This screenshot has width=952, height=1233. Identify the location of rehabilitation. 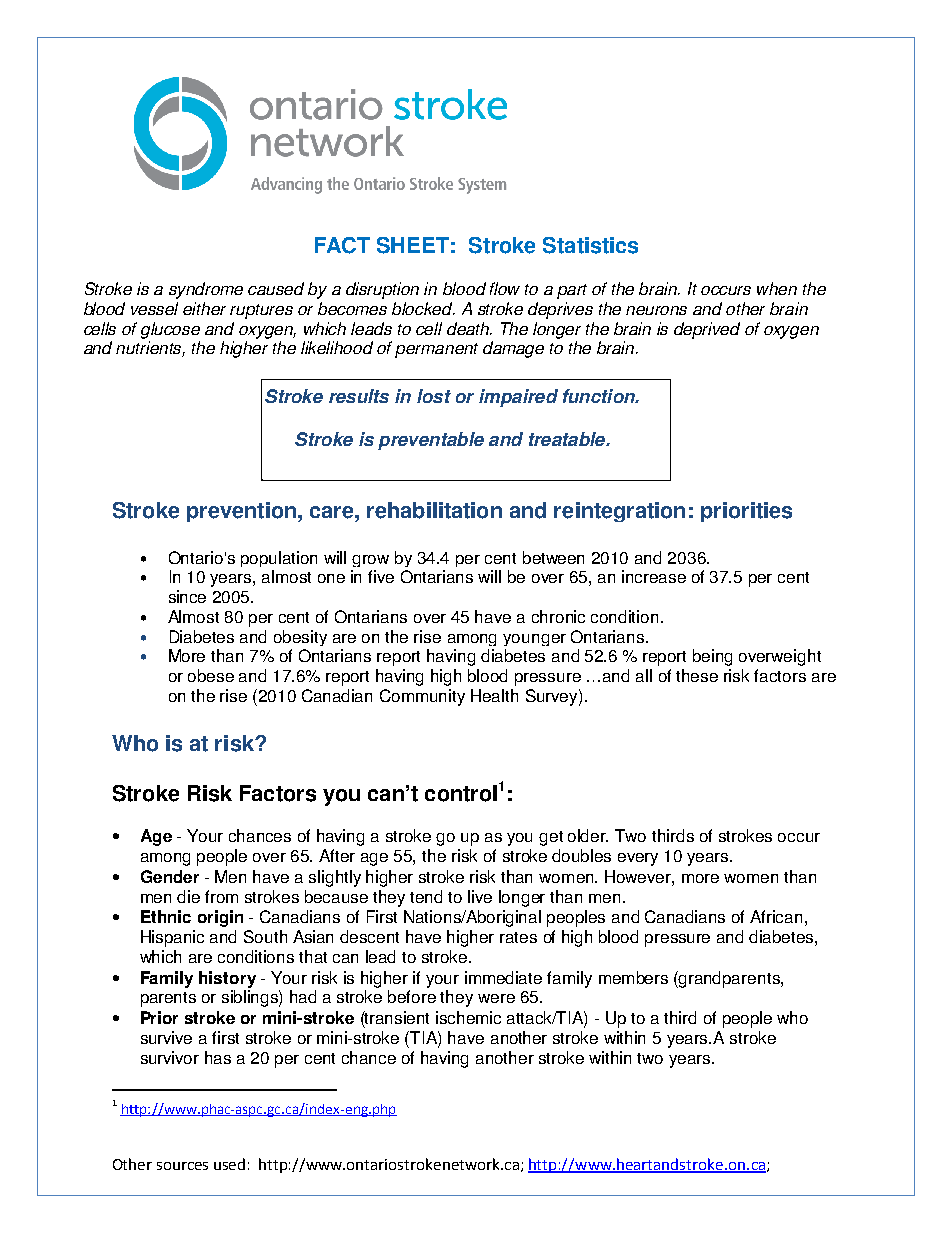
(434, 510).
